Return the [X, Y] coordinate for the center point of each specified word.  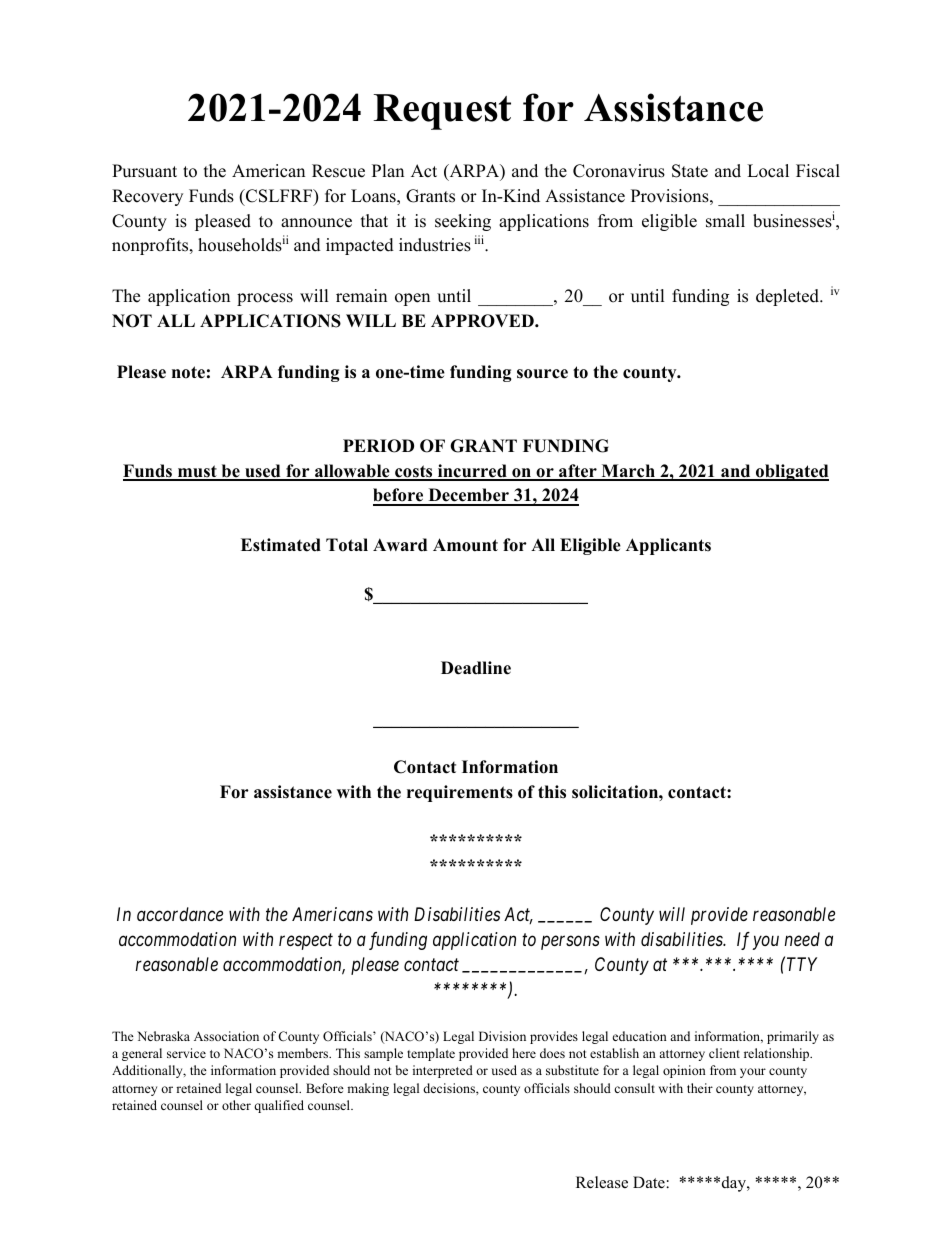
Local [768, 171]
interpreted [443, 1071]
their [700, 1088]
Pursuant [144, 171]
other [236, 1105]
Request [442, 112]
